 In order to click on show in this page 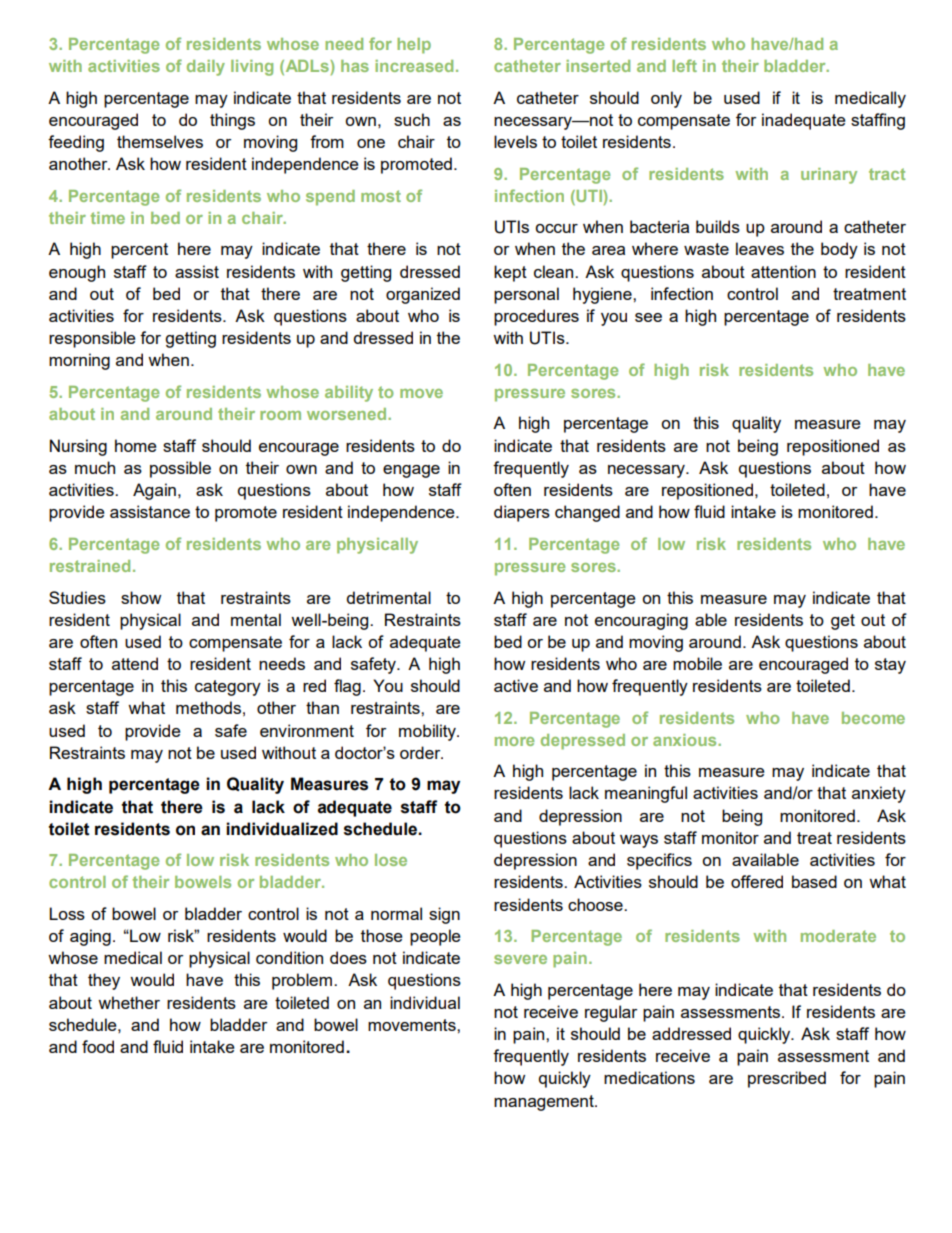, I will do `click(141, 597)`.
